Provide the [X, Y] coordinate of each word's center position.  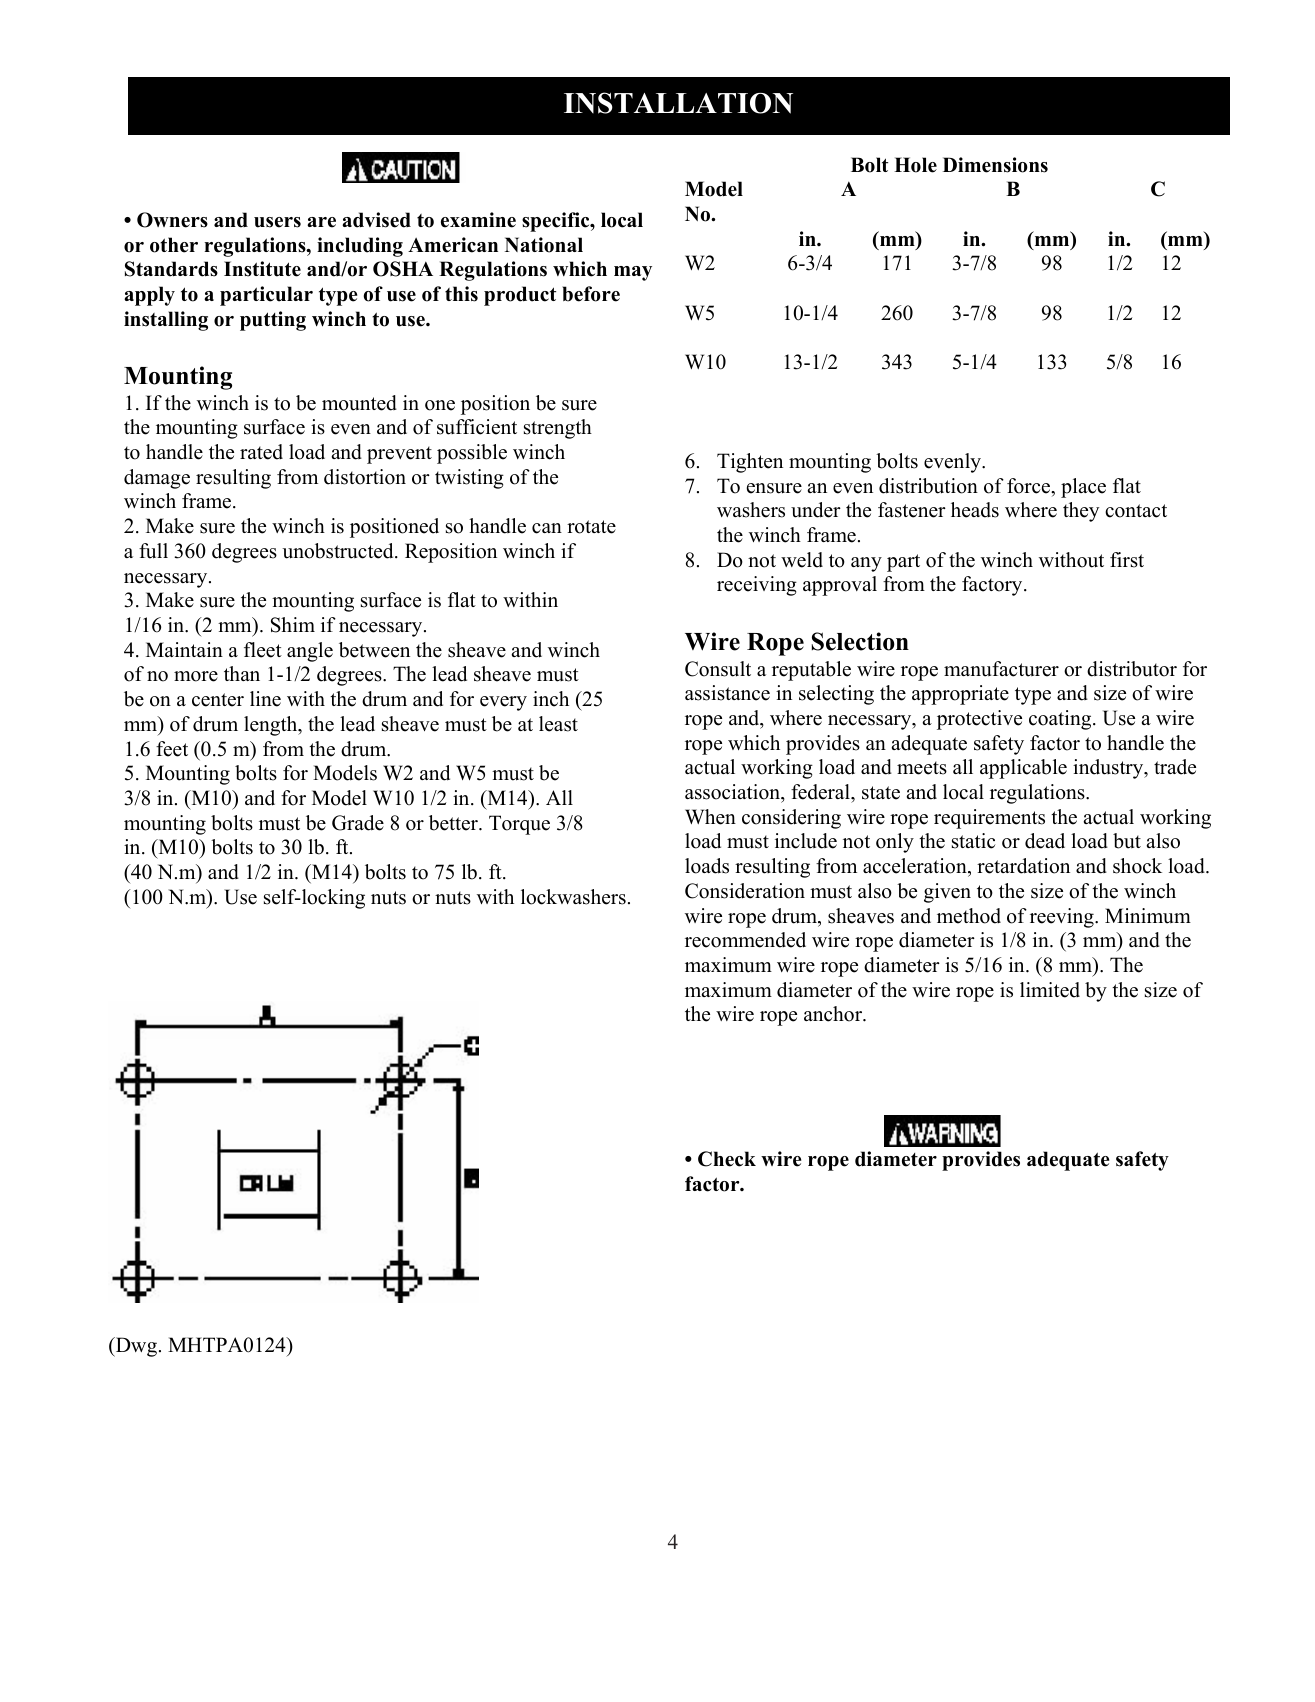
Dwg [135, 1347]
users [277, 222]
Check [727, 1159]
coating [1061, 720]
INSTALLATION [678, 103]
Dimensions [995, 165]
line [265, 699]
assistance [727, 693]
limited [1050, 990]
